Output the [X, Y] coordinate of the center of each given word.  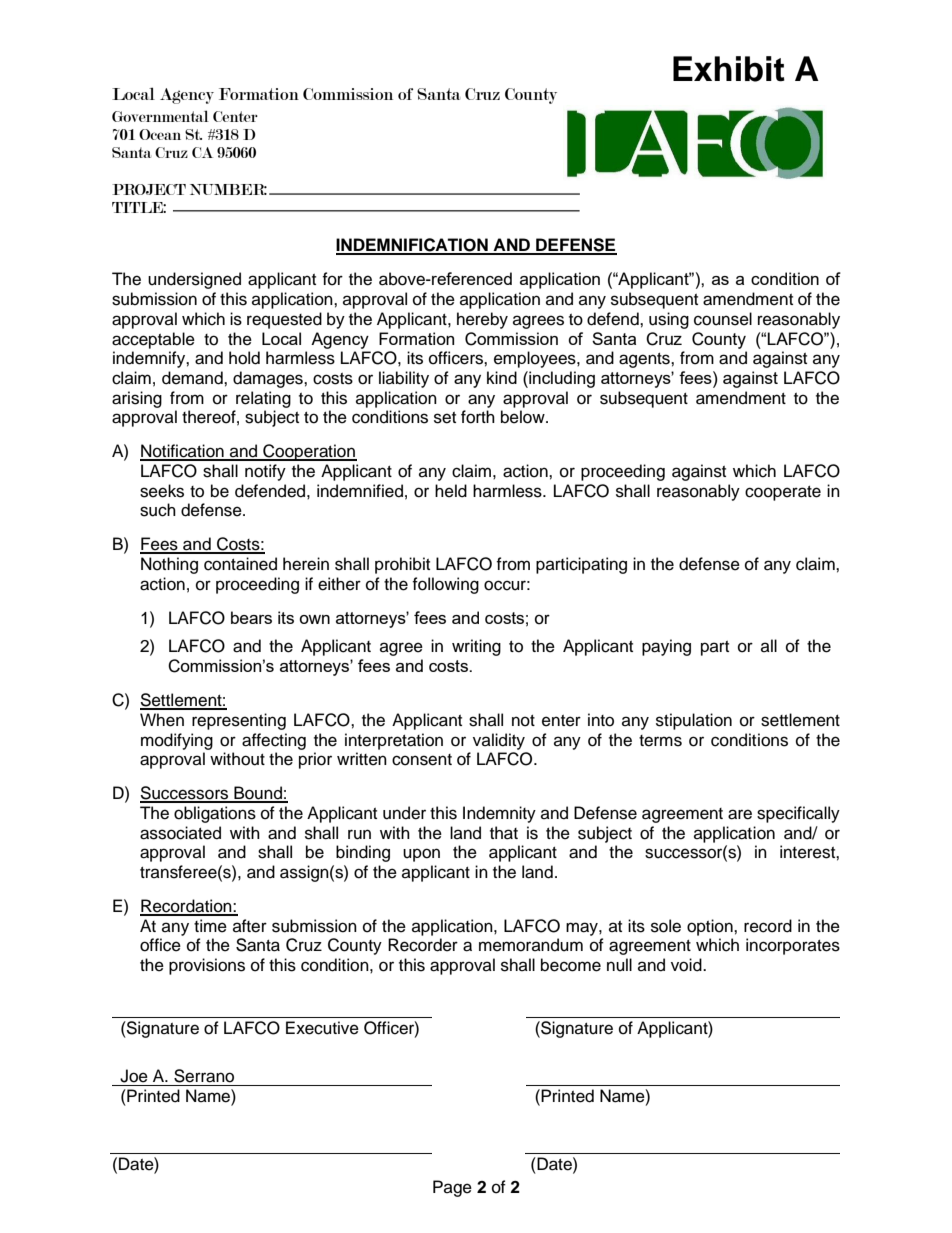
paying [666, 647]
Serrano [204, 1076]
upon [421, 855]
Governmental [160, 116]
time [210, 926]
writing [476, 647]
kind [502, 377]
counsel [723, 319]
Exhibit [729, 69]
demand [193, 378]
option [711, 927]
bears [251, 617]
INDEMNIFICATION [413, 246]
